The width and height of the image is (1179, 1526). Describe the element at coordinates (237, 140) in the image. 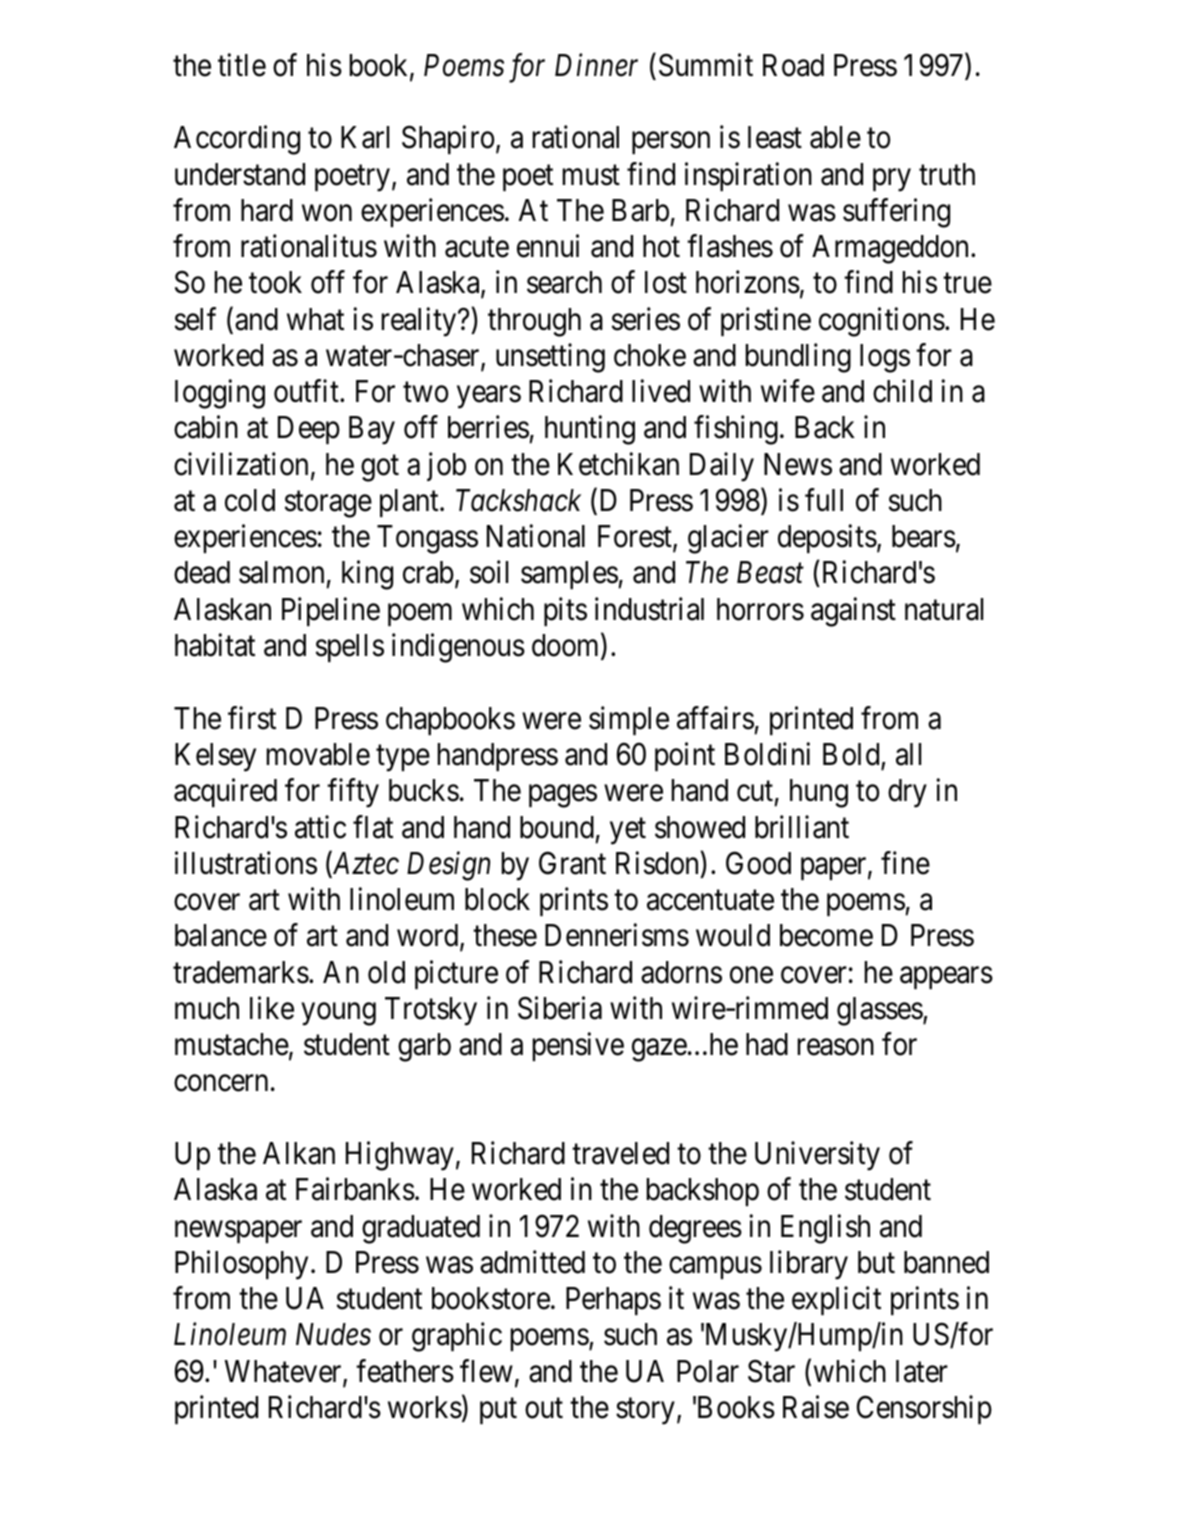

I see `According` at that location.
